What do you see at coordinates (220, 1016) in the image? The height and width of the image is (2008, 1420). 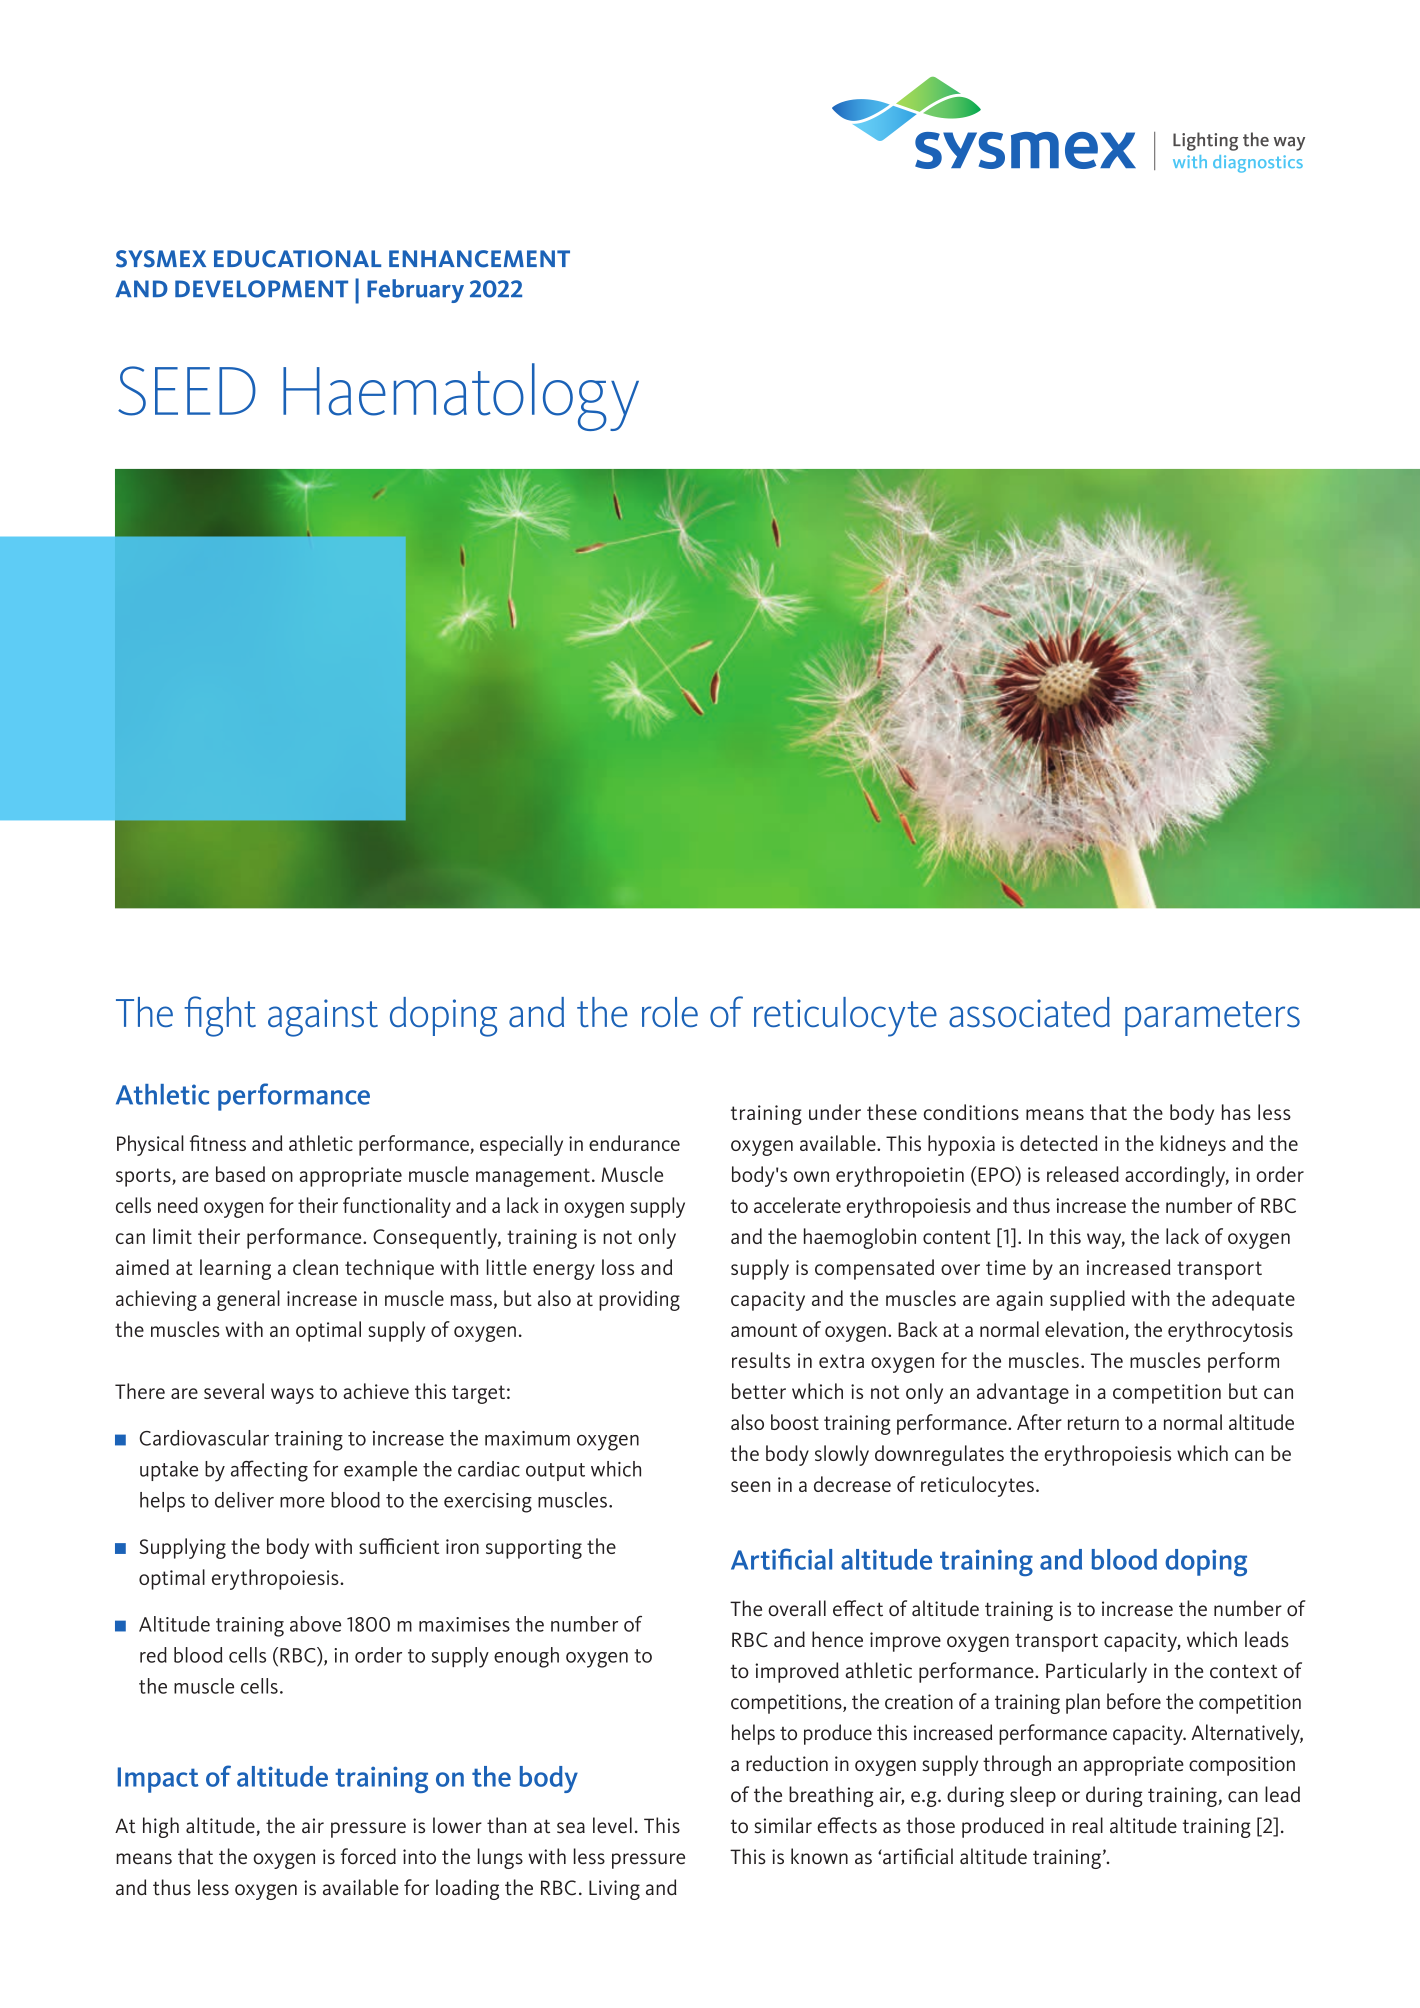 I see `fight` at bounding box center [220, 1016].
